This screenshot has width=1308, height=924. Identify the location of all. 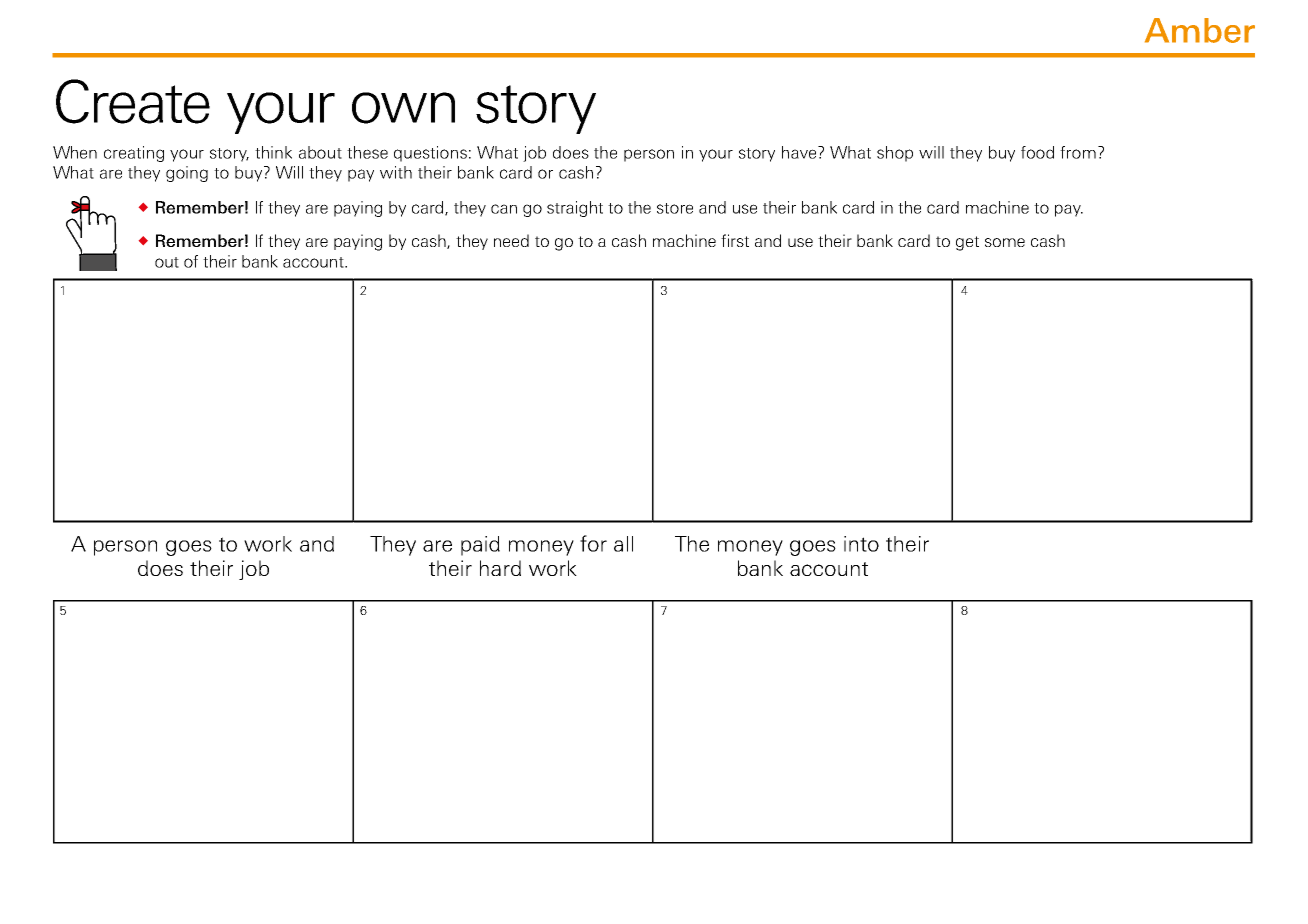
(623, 544).
